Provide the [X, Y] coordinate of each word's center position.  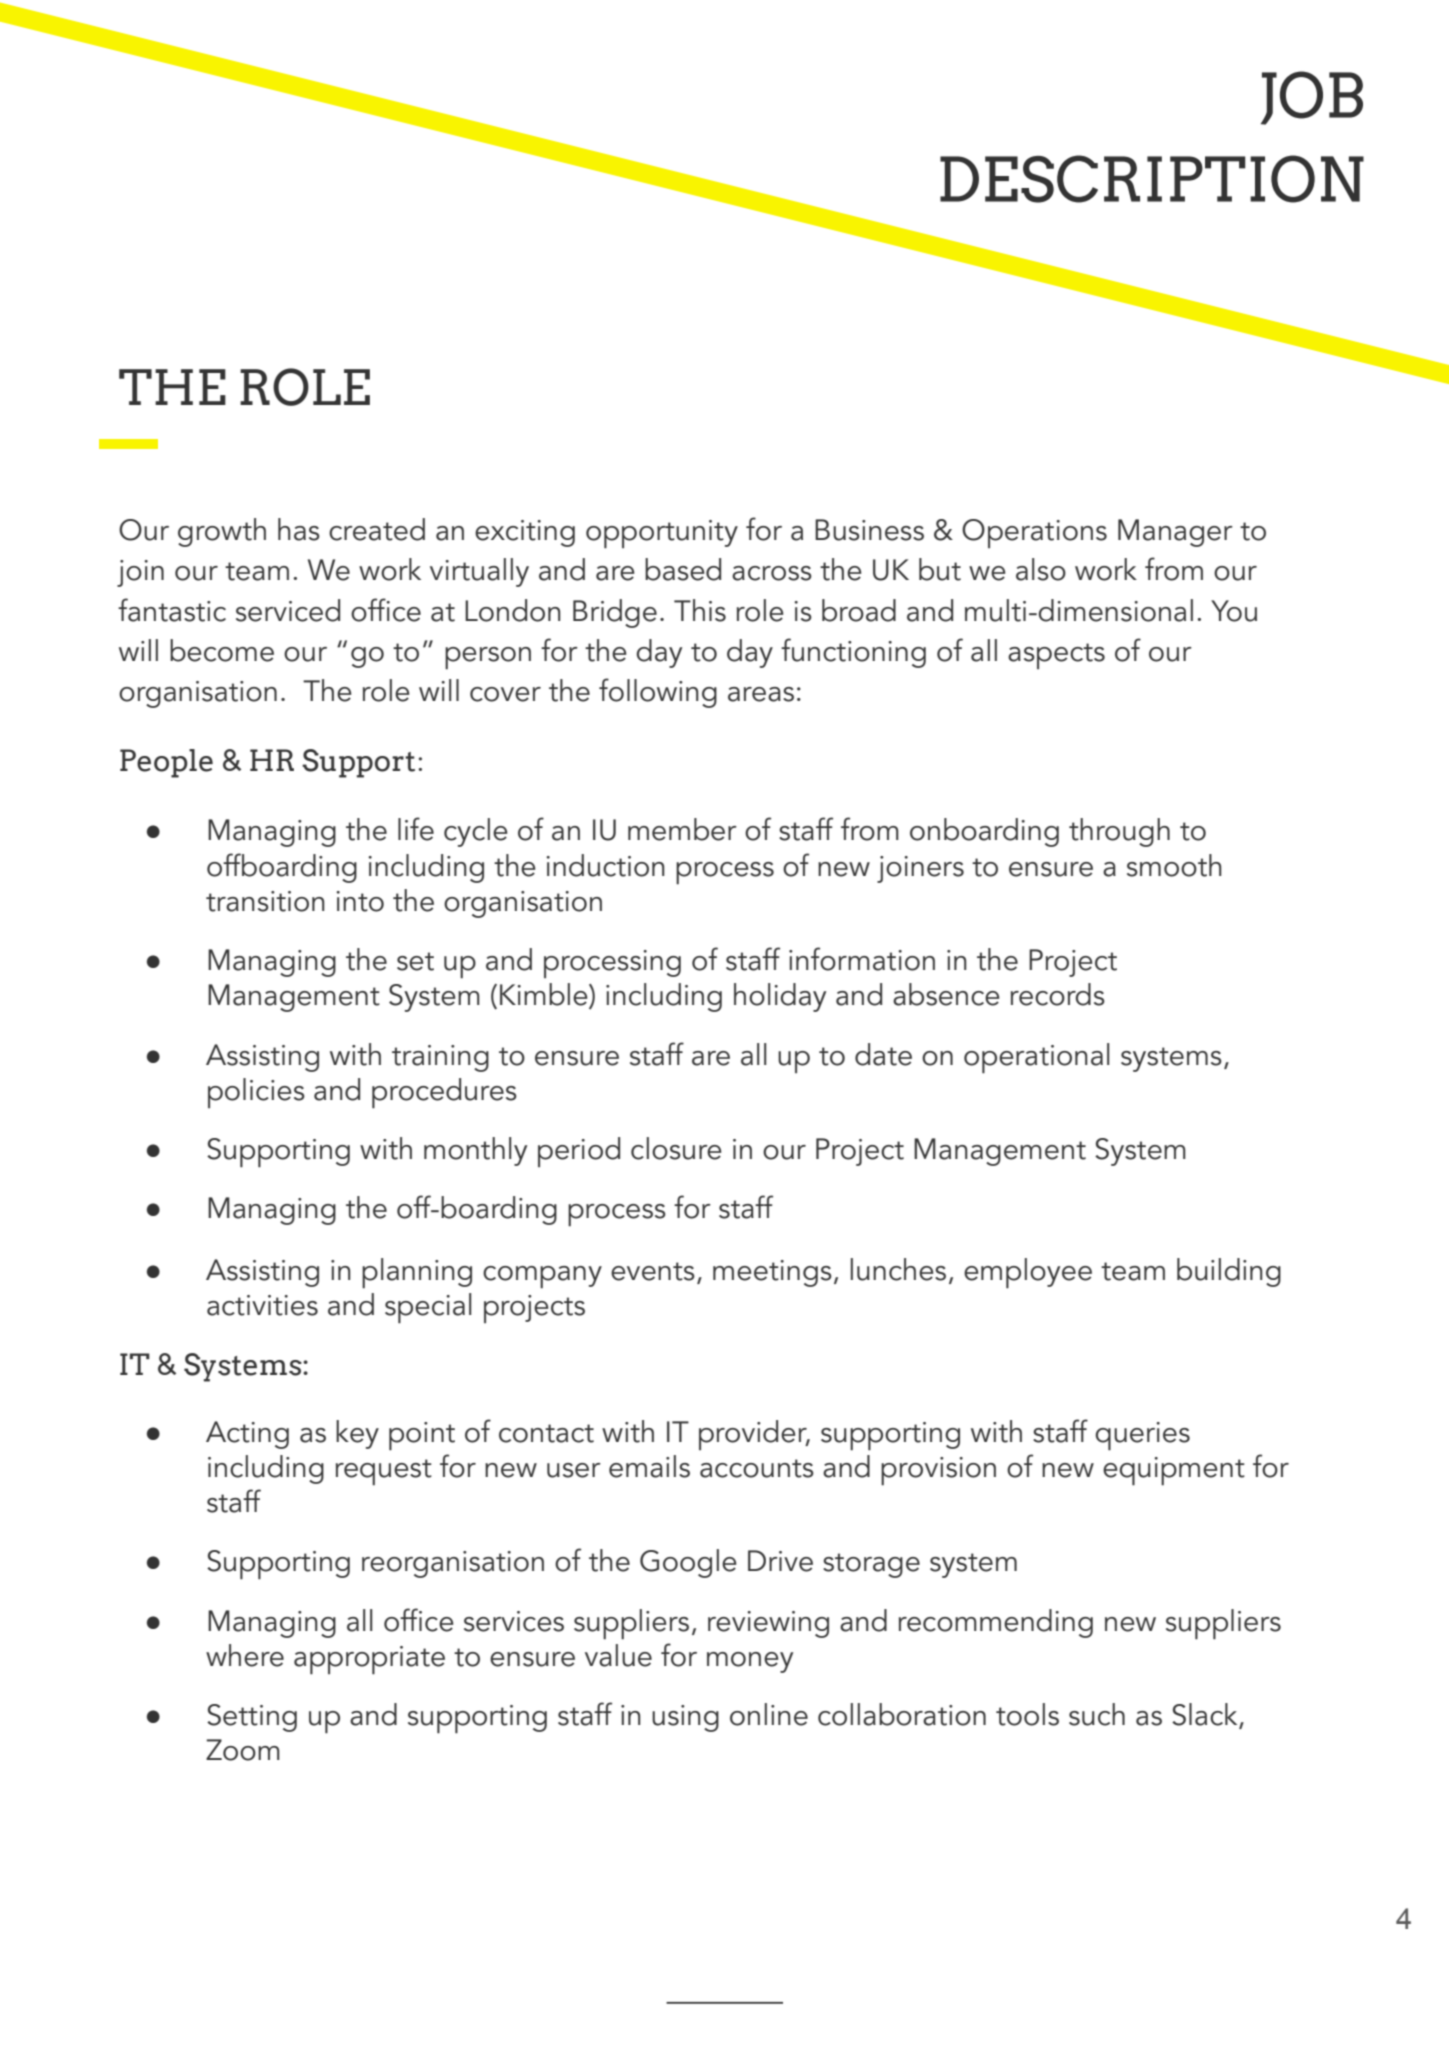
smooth [1174, 865]
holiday [780, 997]
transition [265, 901]
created [377, 529]
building [1229, 1272]
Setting [252, 1718]
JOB [1312, 98]
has [299, 529]
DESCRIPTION [1152, 179]
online [769, 1714]
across [772, 573]
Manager [1175, 533]
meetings [772, 1273]
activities [262, 1305]
